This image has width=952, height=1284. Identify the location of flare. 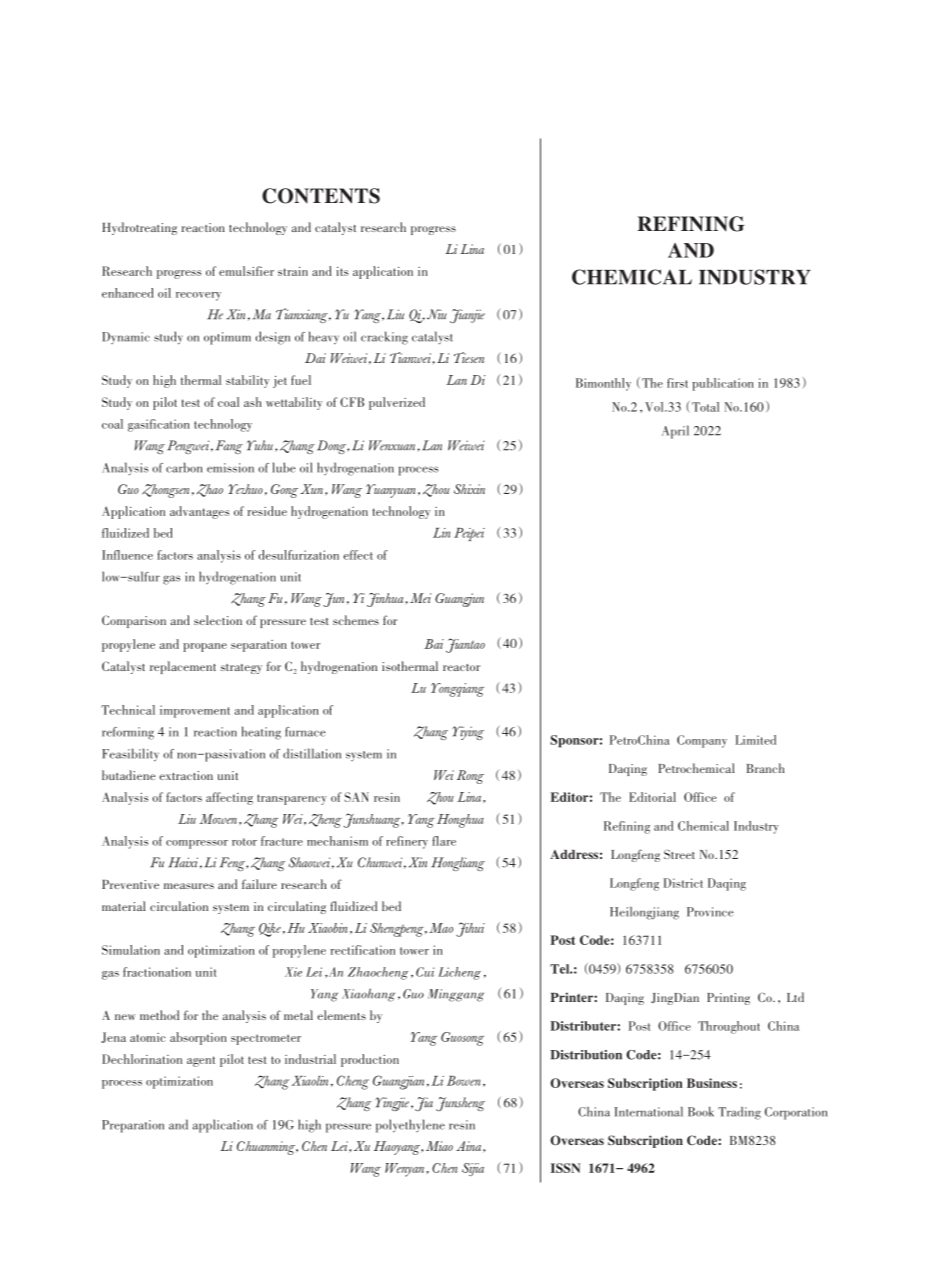
(444, 841).
